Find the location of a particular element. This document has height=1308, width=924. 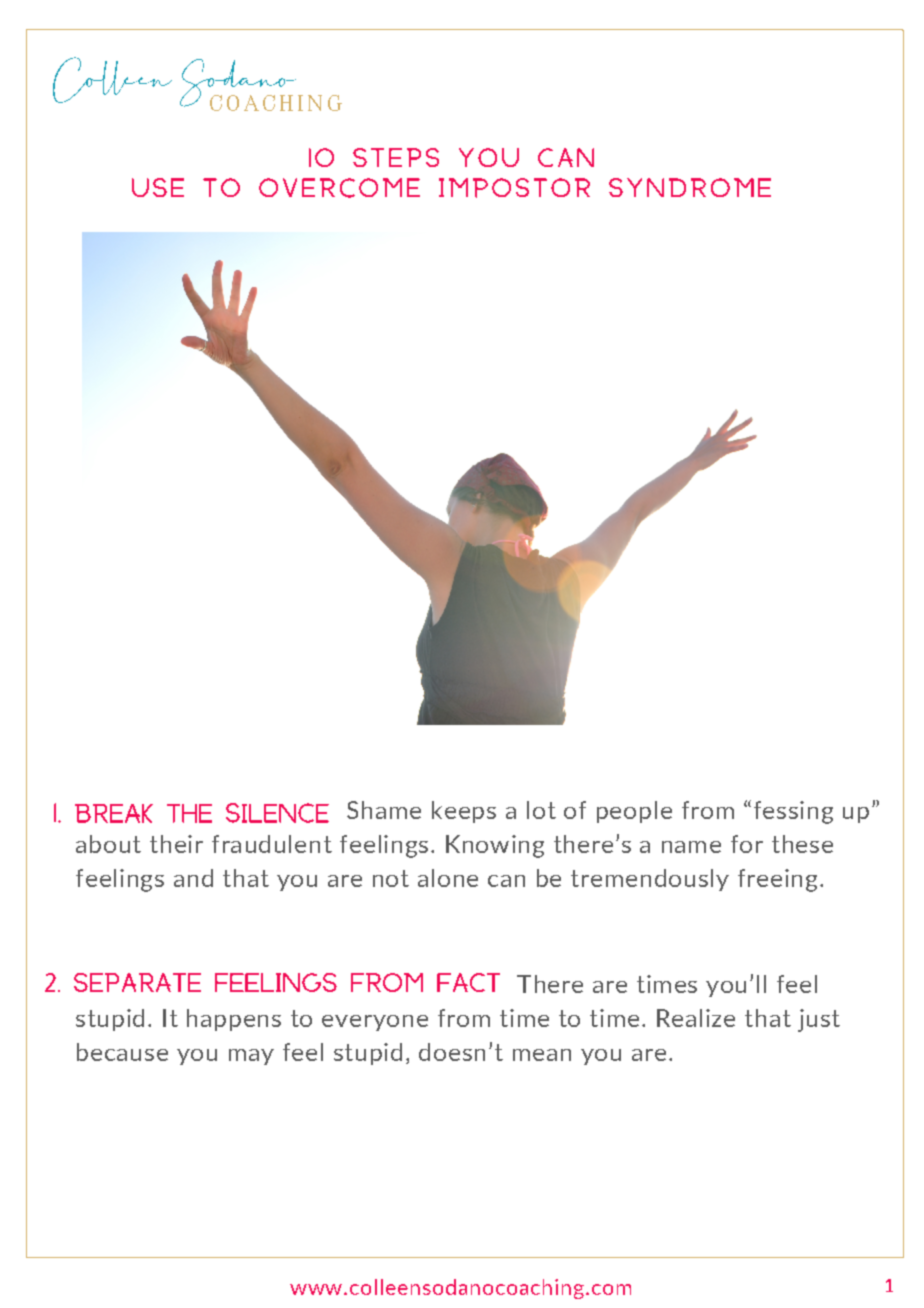

STEPS is located at coordinates (396, 157).
